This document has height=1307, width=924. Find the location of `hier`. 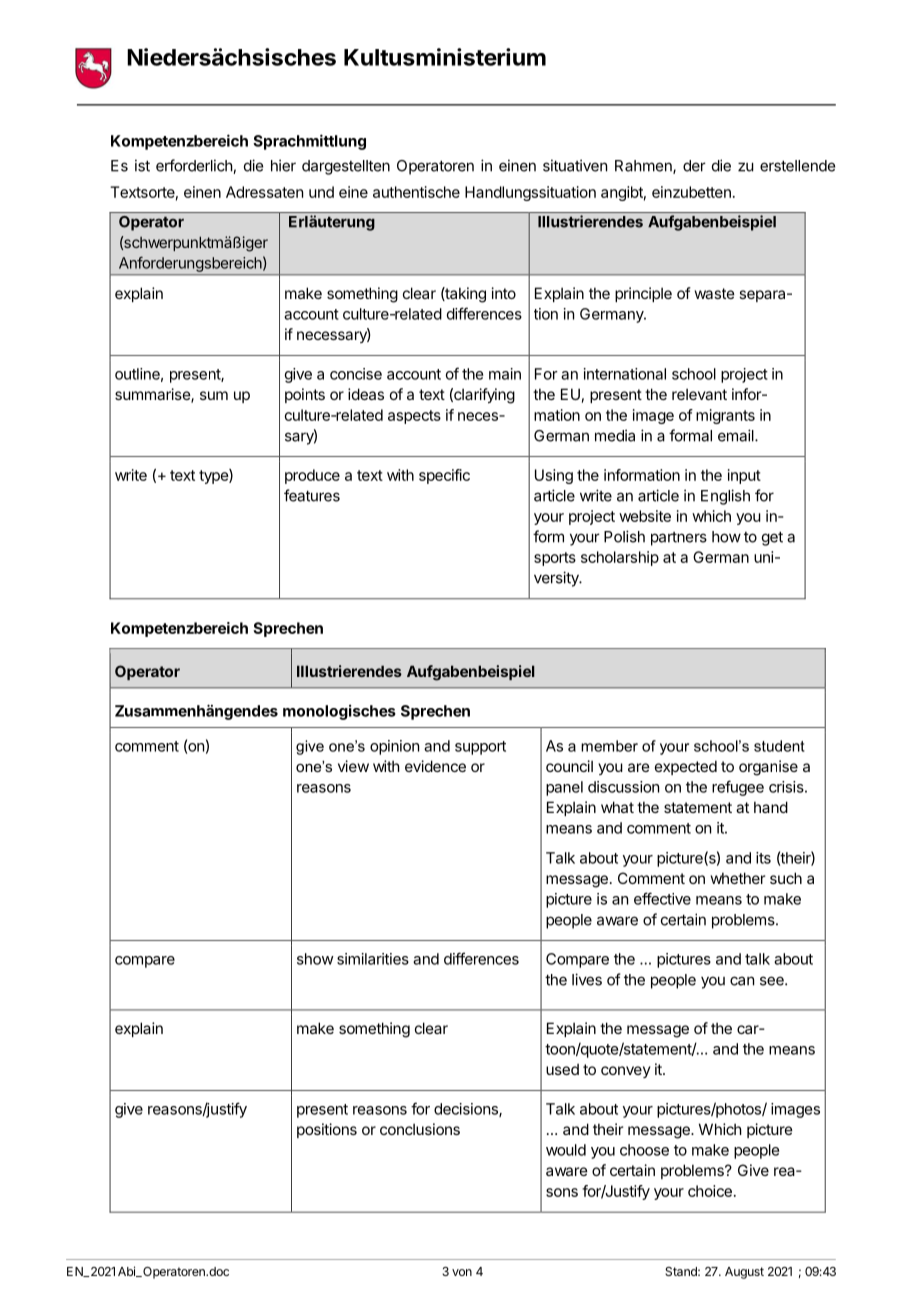

hier is located at coordinates (283, 165).
